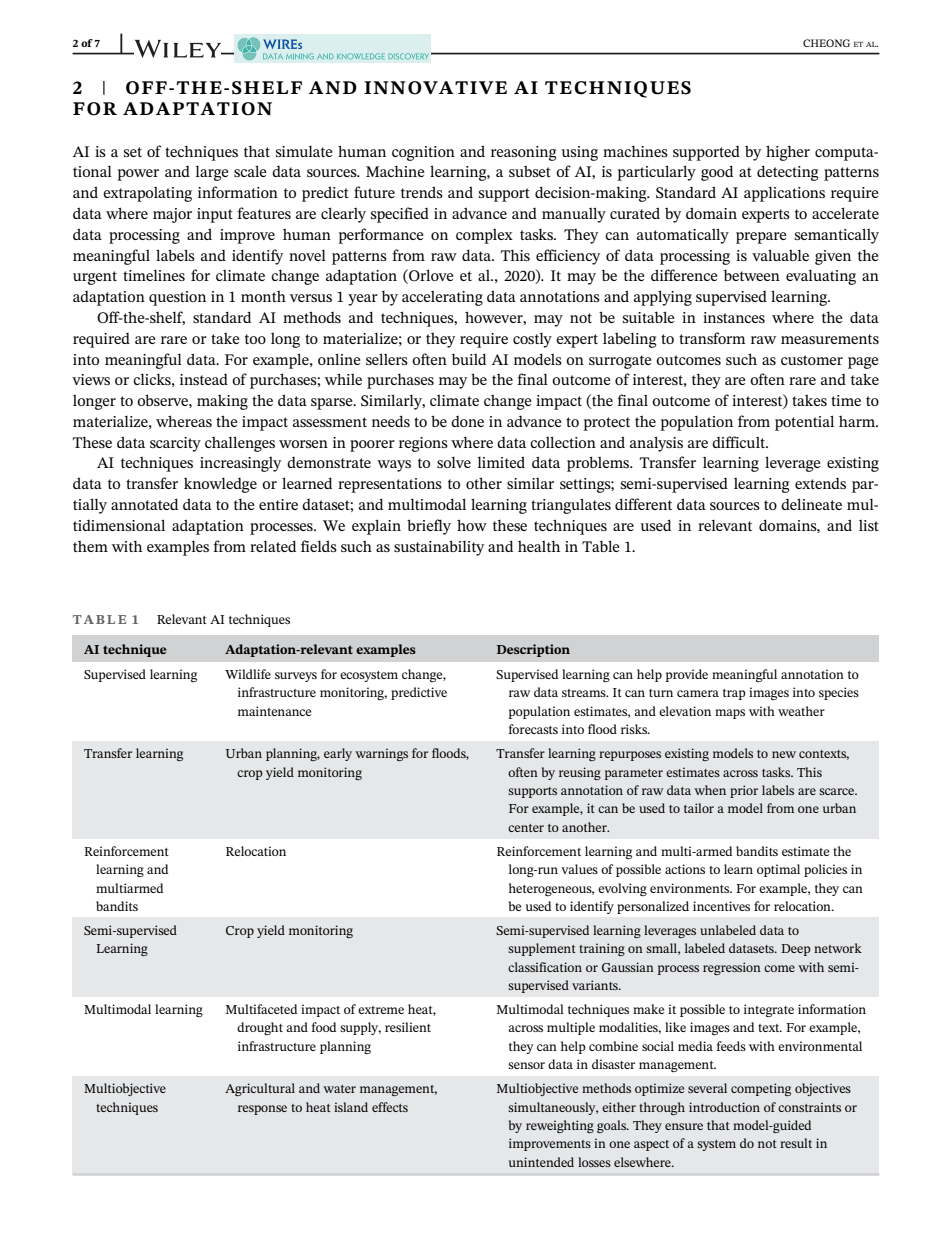  Describe the element at coordinates (177, 298) in the screenshot. I see `question` at that location.
